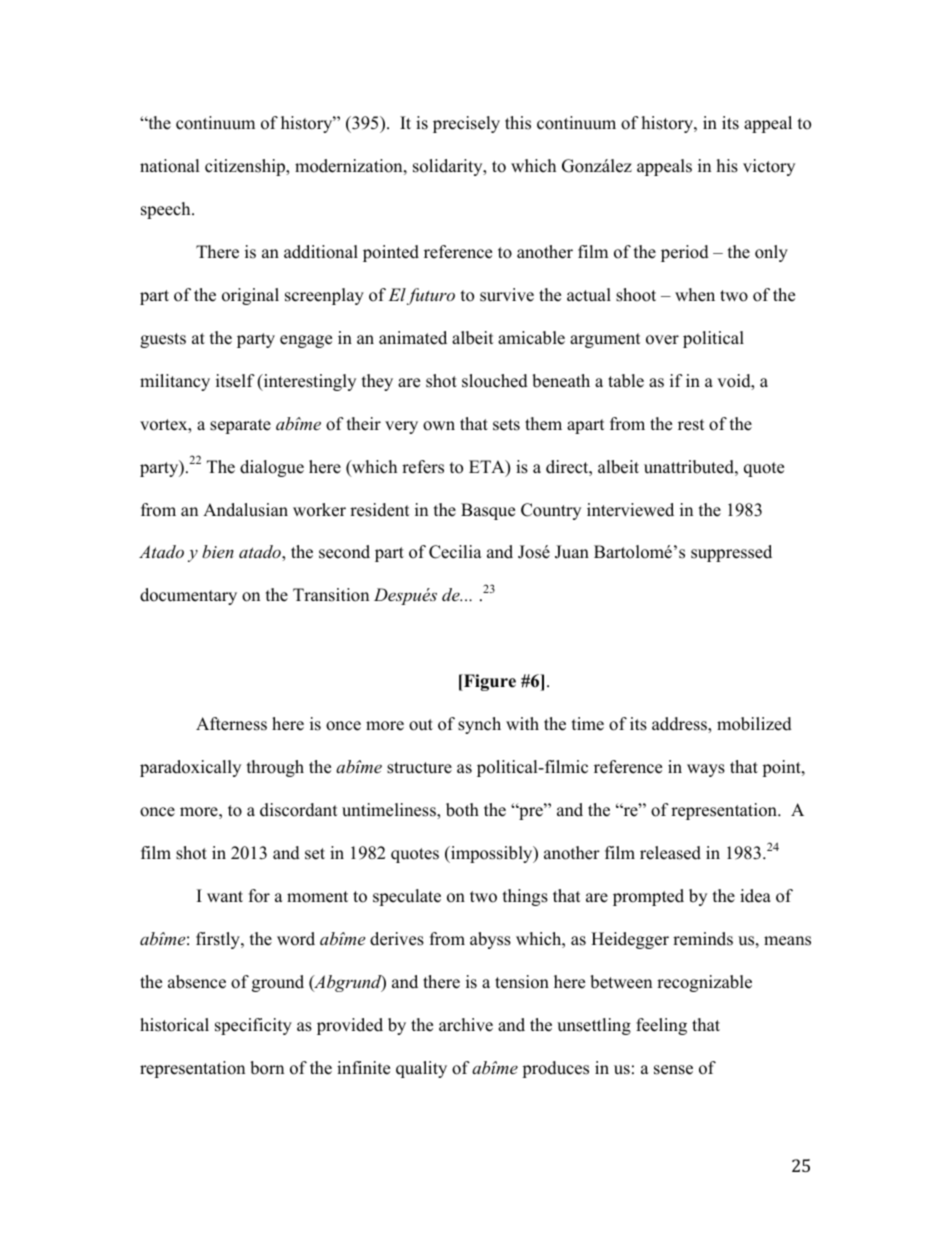  Describe the element at coordinates (706, 770) in the document. I see `ways` at that location.
